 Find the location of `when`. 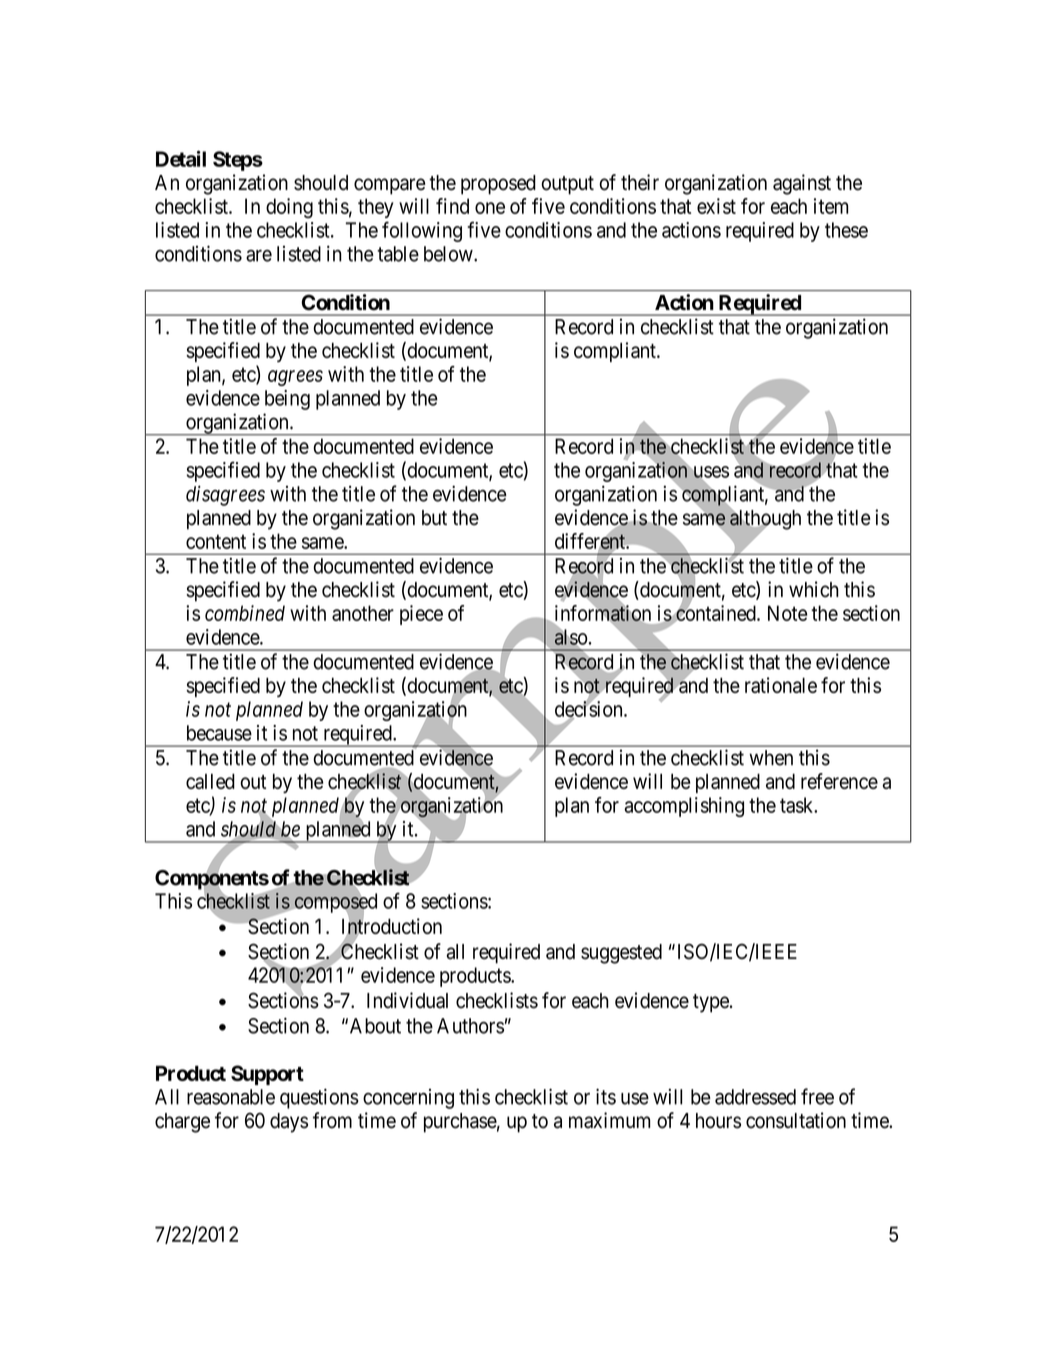

when is located at coordinates (771, 758).
